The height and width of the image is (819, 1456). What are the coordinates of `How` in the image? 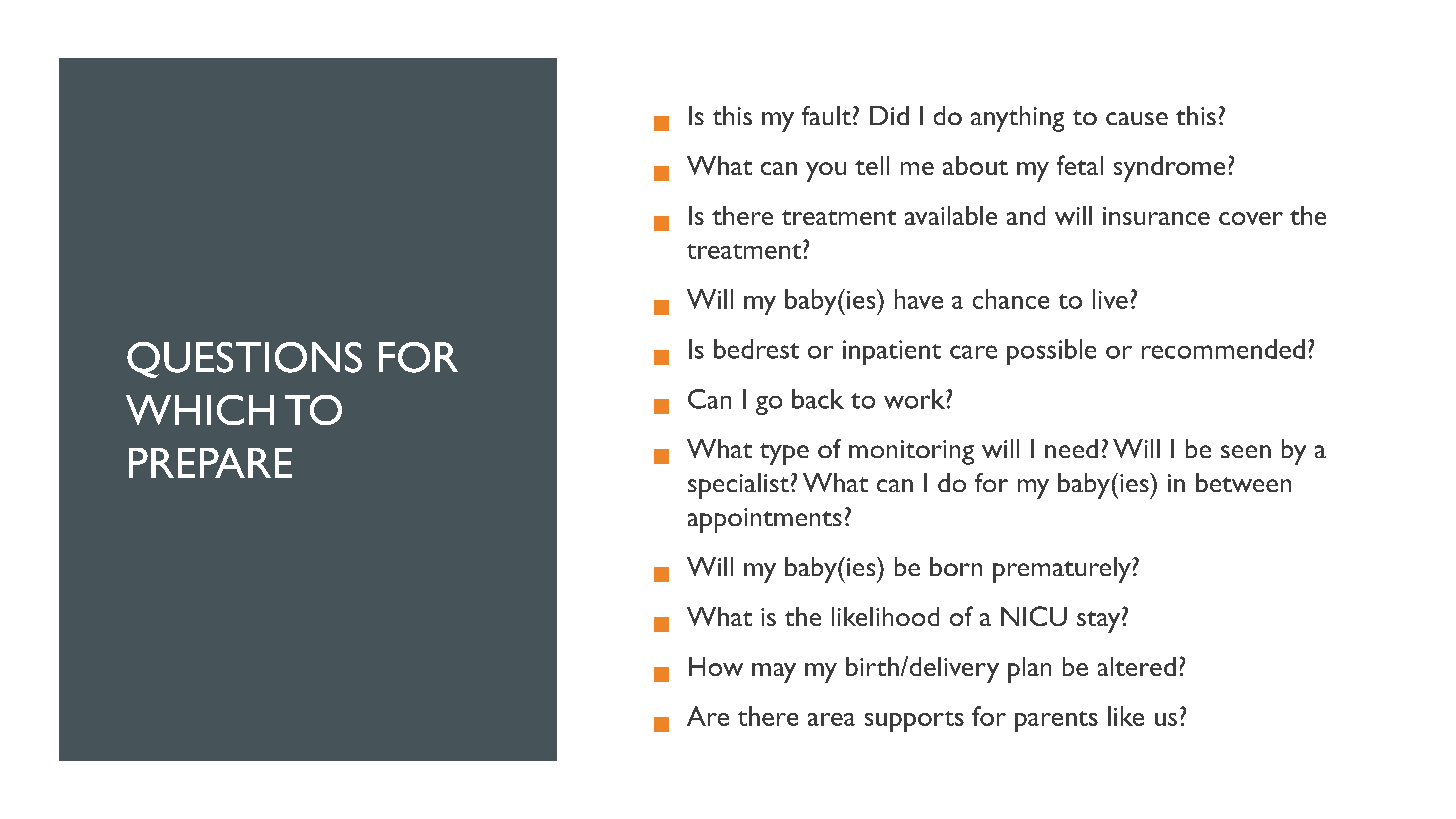 It's located at (716, 666).
